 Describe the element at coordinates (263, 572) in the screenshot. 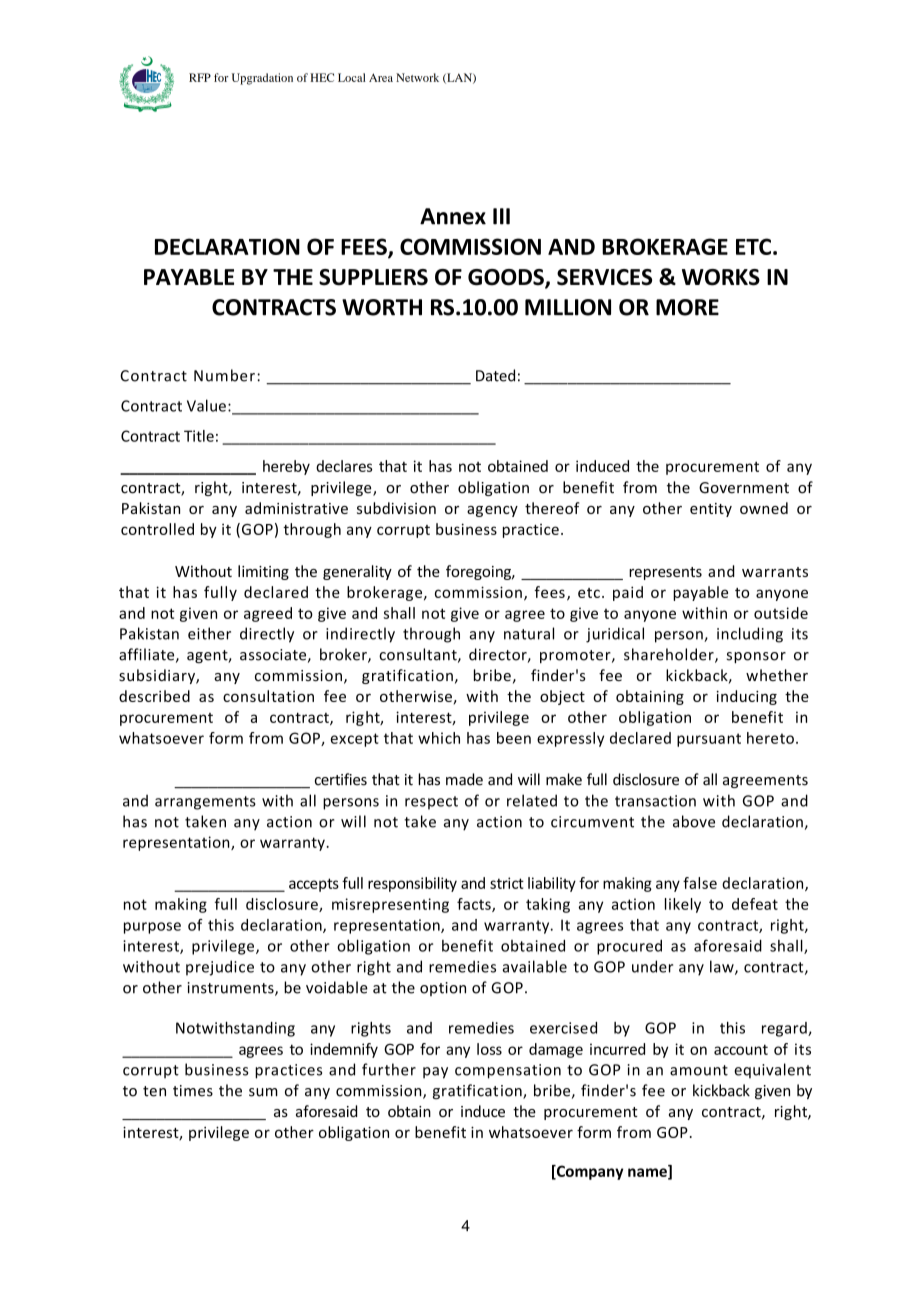

I see `limiting` at that location.
